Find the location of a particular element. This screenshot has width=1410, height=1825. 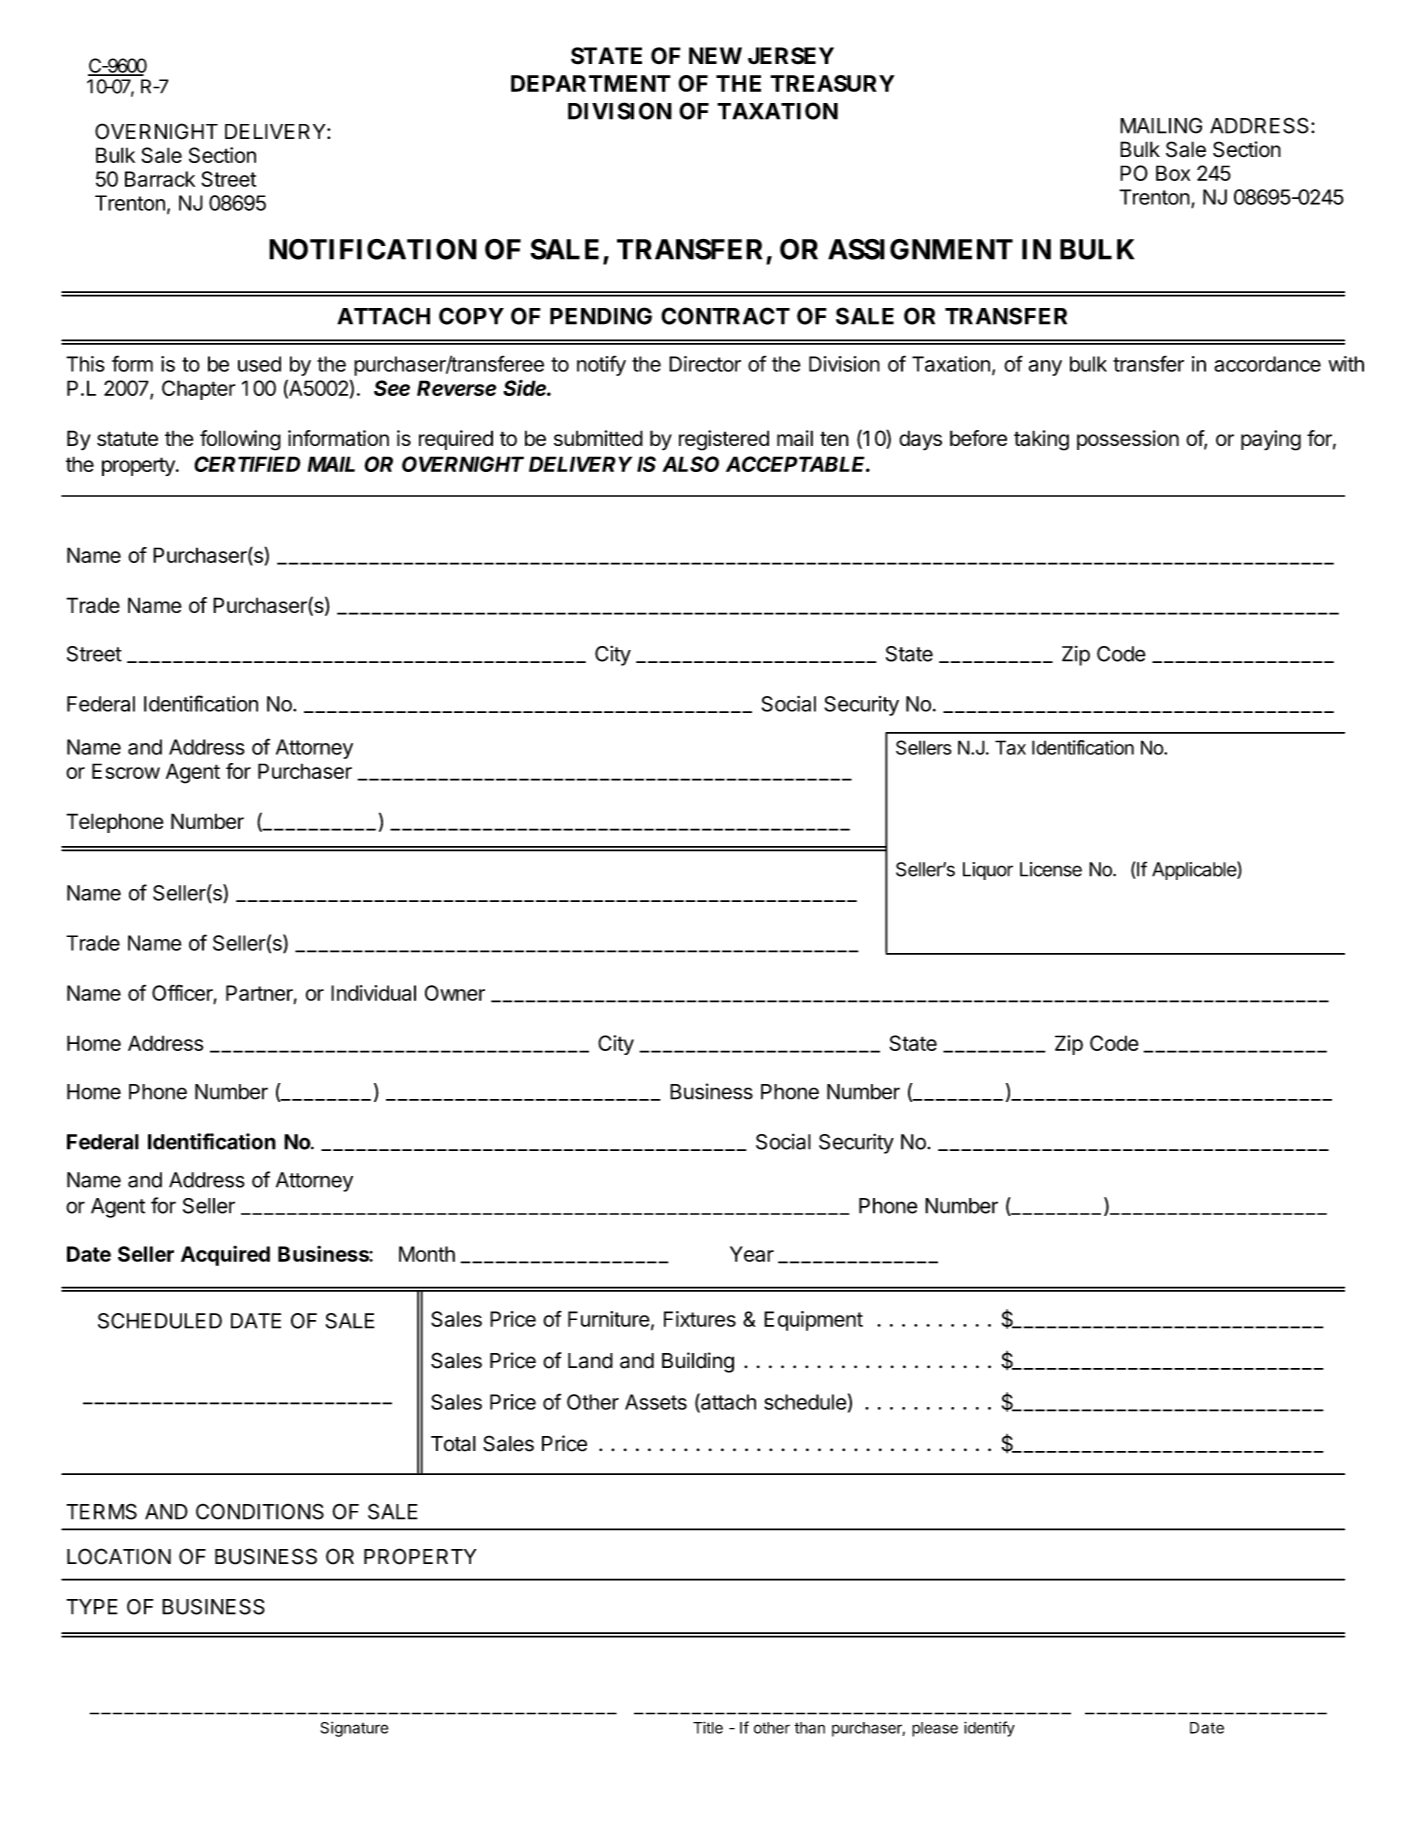

NOTIFICATION is located at coordinates (373, 249).
